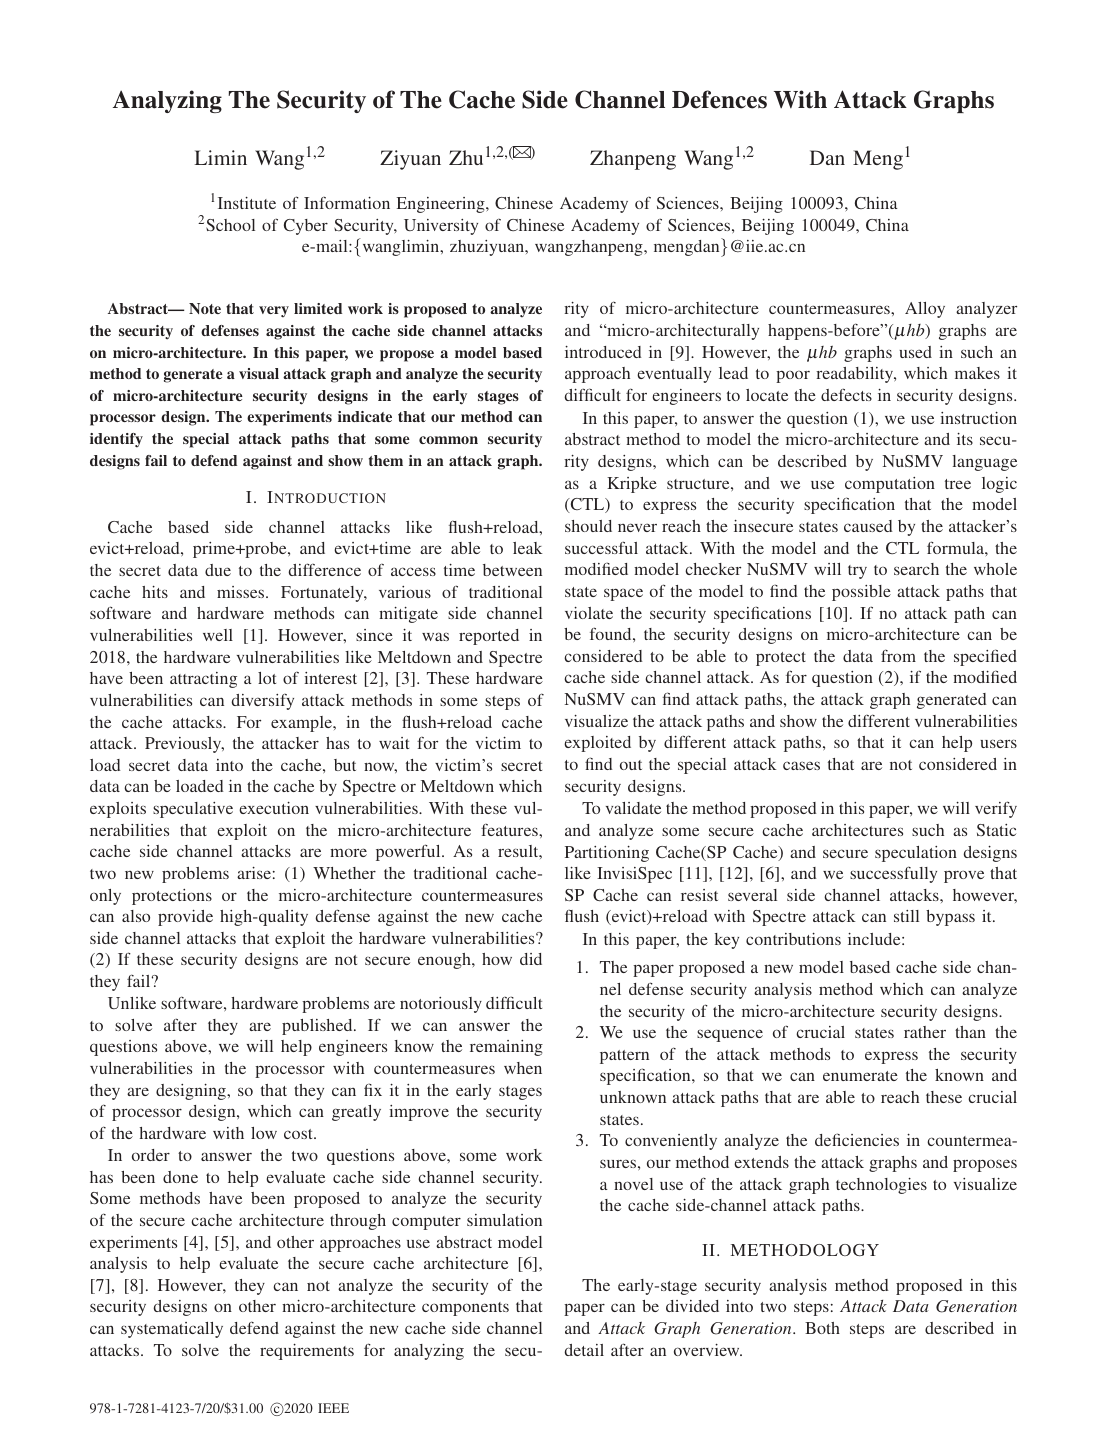  What do you see at coordinates (116, 440) in the screenshot?
I see `identify` at bounding box center [116, 440].
